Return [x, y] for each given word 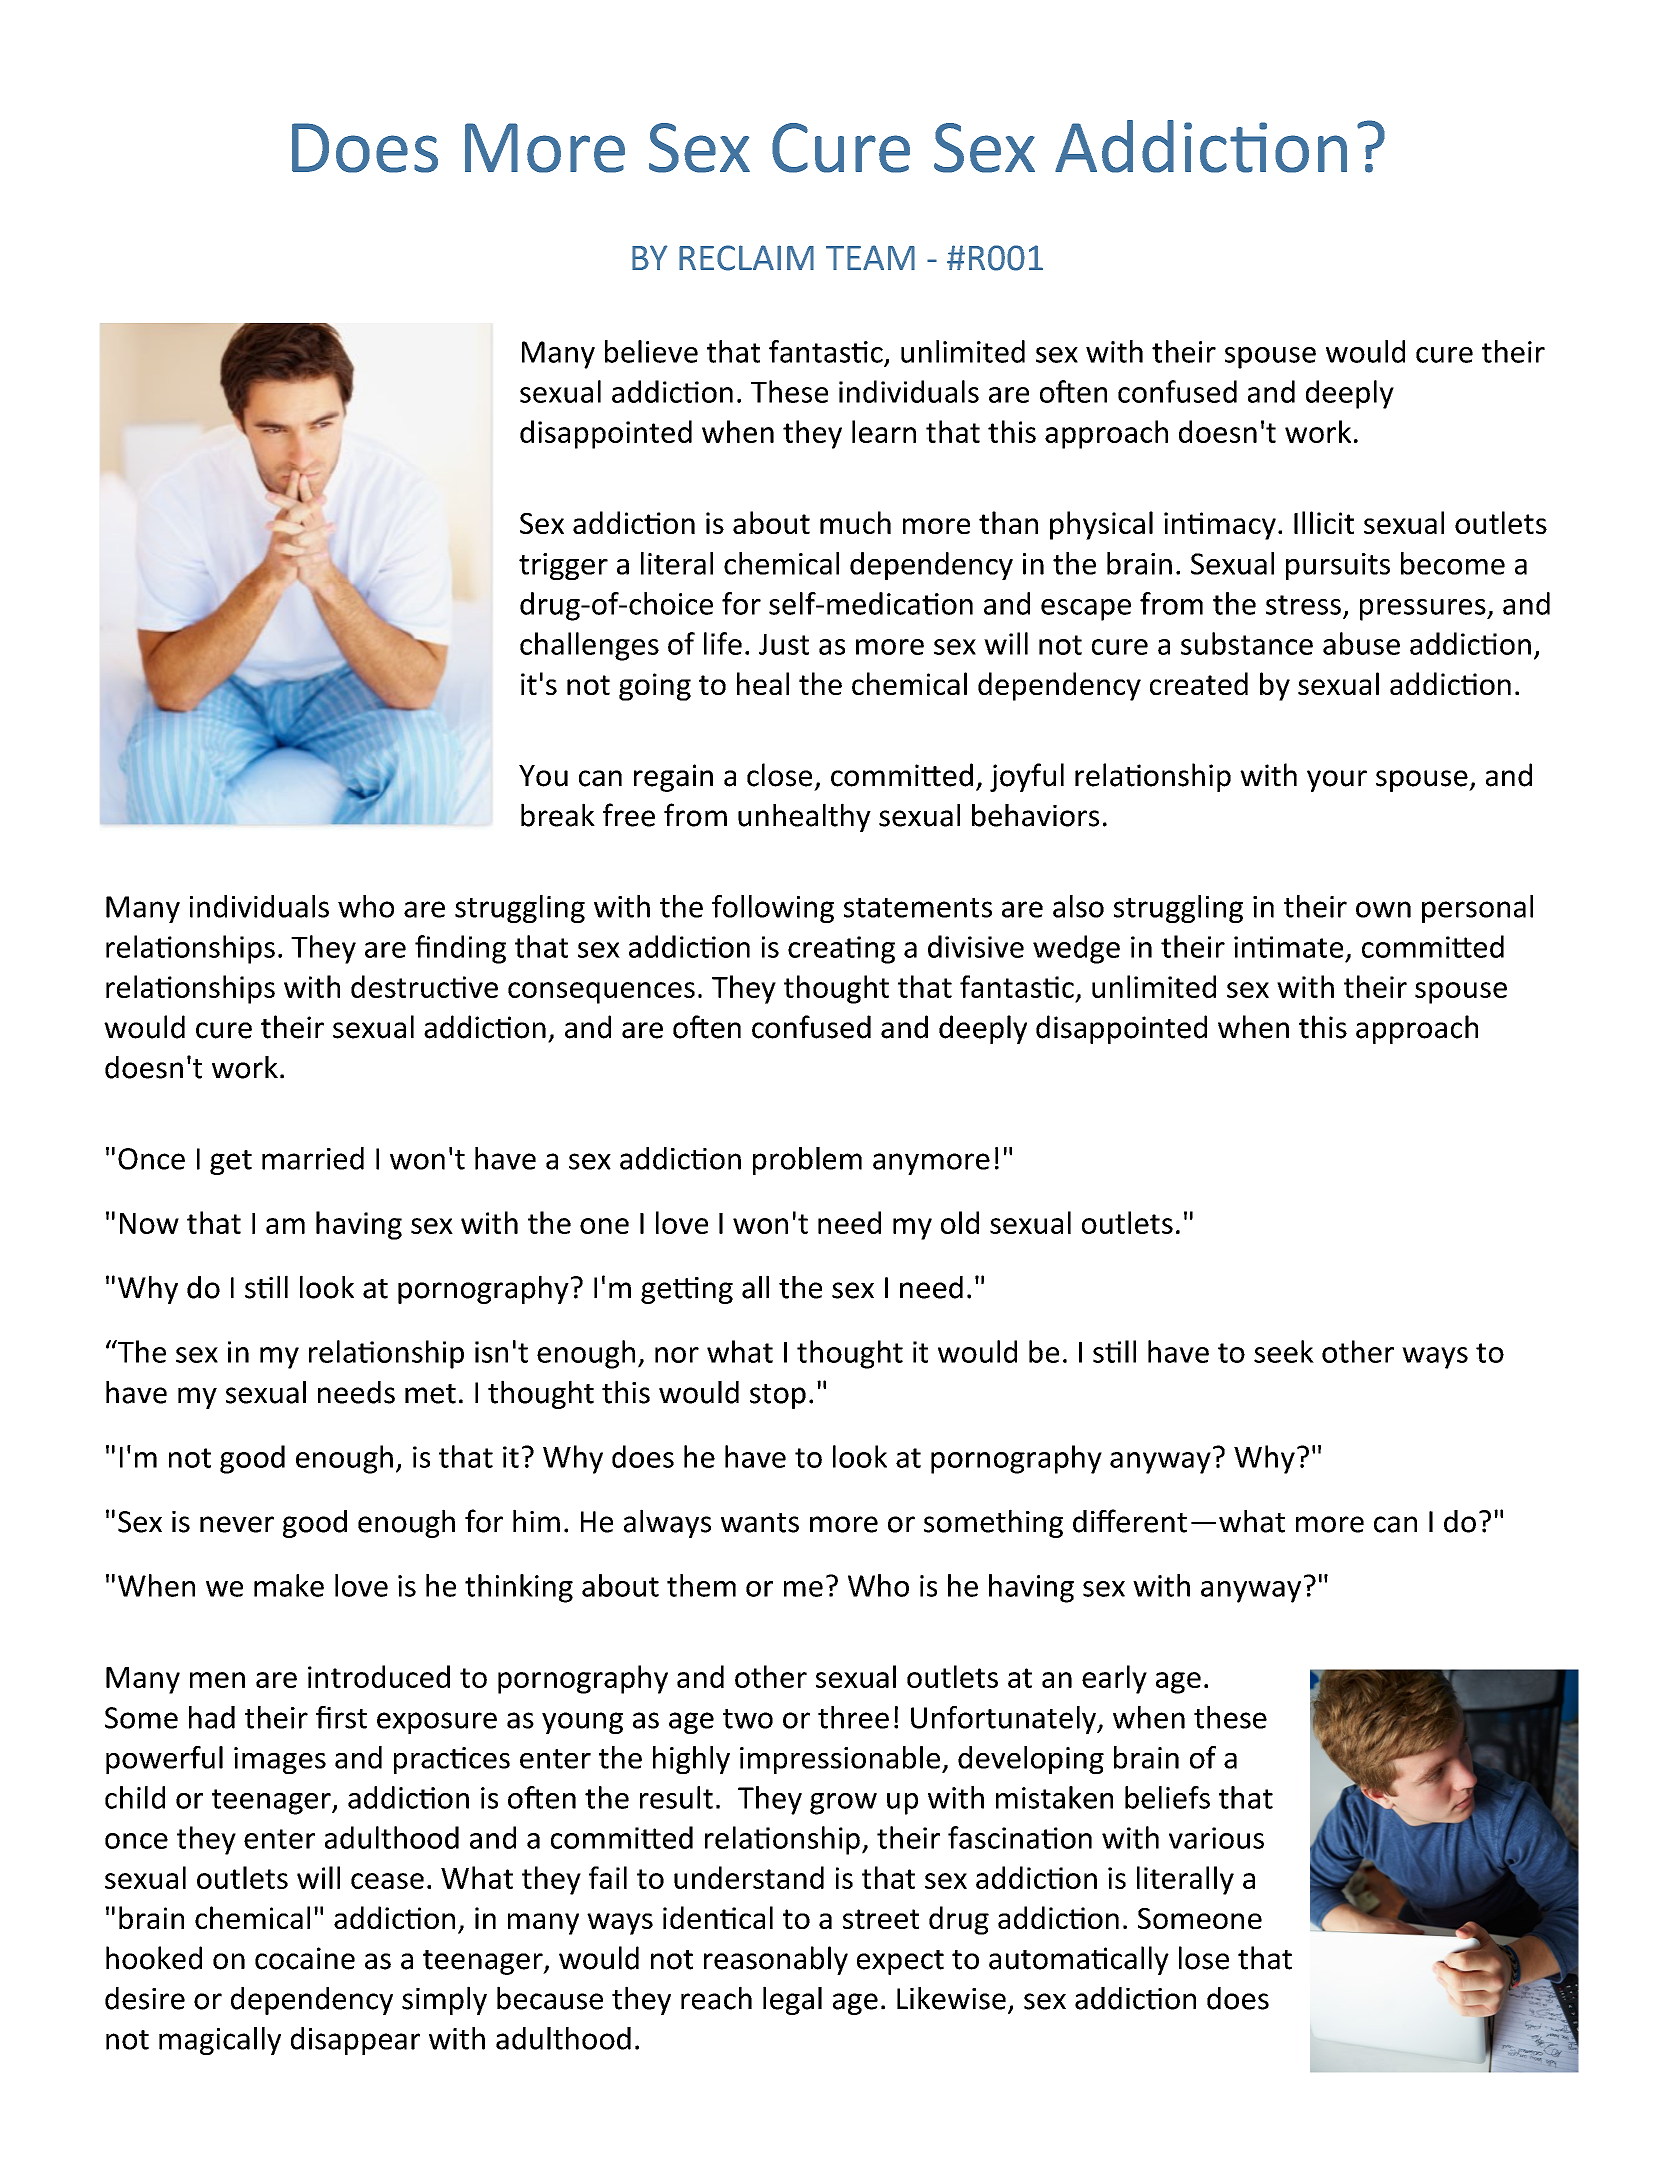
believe [651, 351]
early [1114, 1679]
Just [784, 644]
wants [760, 1523]
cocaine [305, 1958]
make [289, 1585]
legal [792, 2000]
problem [807, 1161]
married [313, 1158]
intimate [1288, 947]
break [558, 815]
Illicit [1324, 522]
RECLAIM [746, 258]
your [1337, 781]
